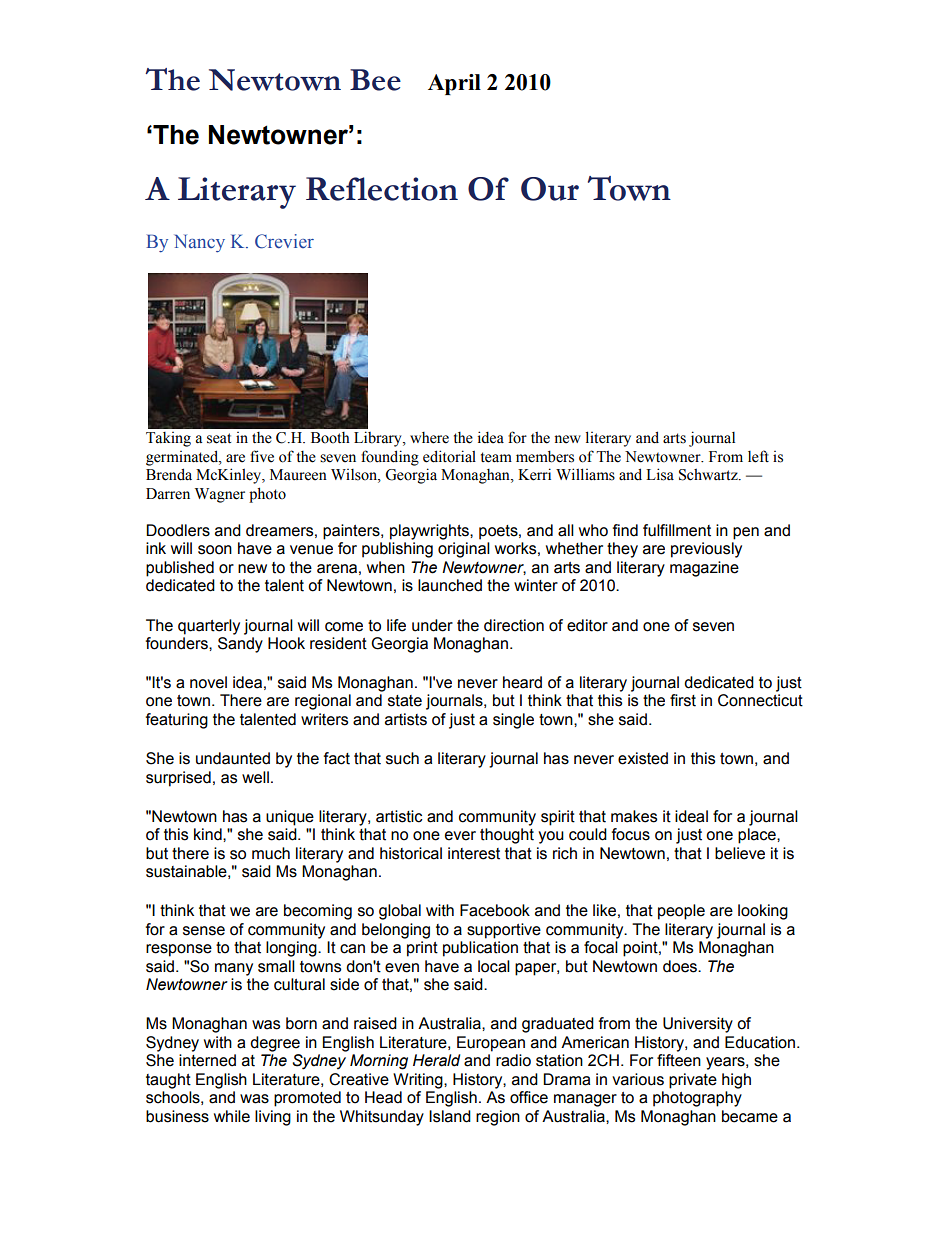  Describe the element at coordinates (450, 1116) in the screenshot. I see `Island` at that location.
